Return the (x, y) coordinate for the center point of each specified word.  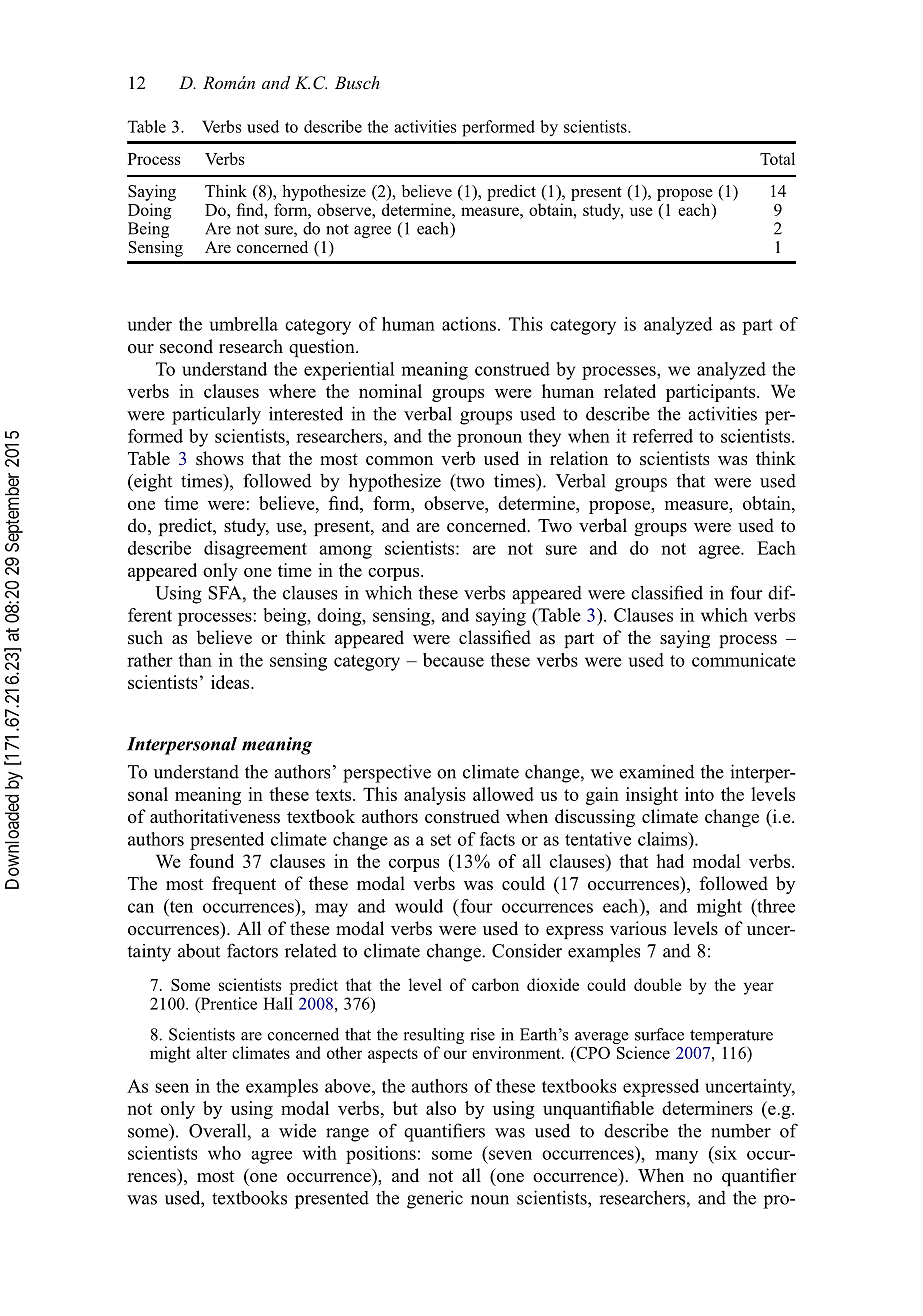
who (224, 1153)
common (399, 460)
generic (435, 1199)
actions (469, 324)
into (699, 794)
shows (220, 458)
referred (663, 436)
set (441, 840)
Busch (357, 82)
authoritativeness (215, 816)
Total (777, 158)
